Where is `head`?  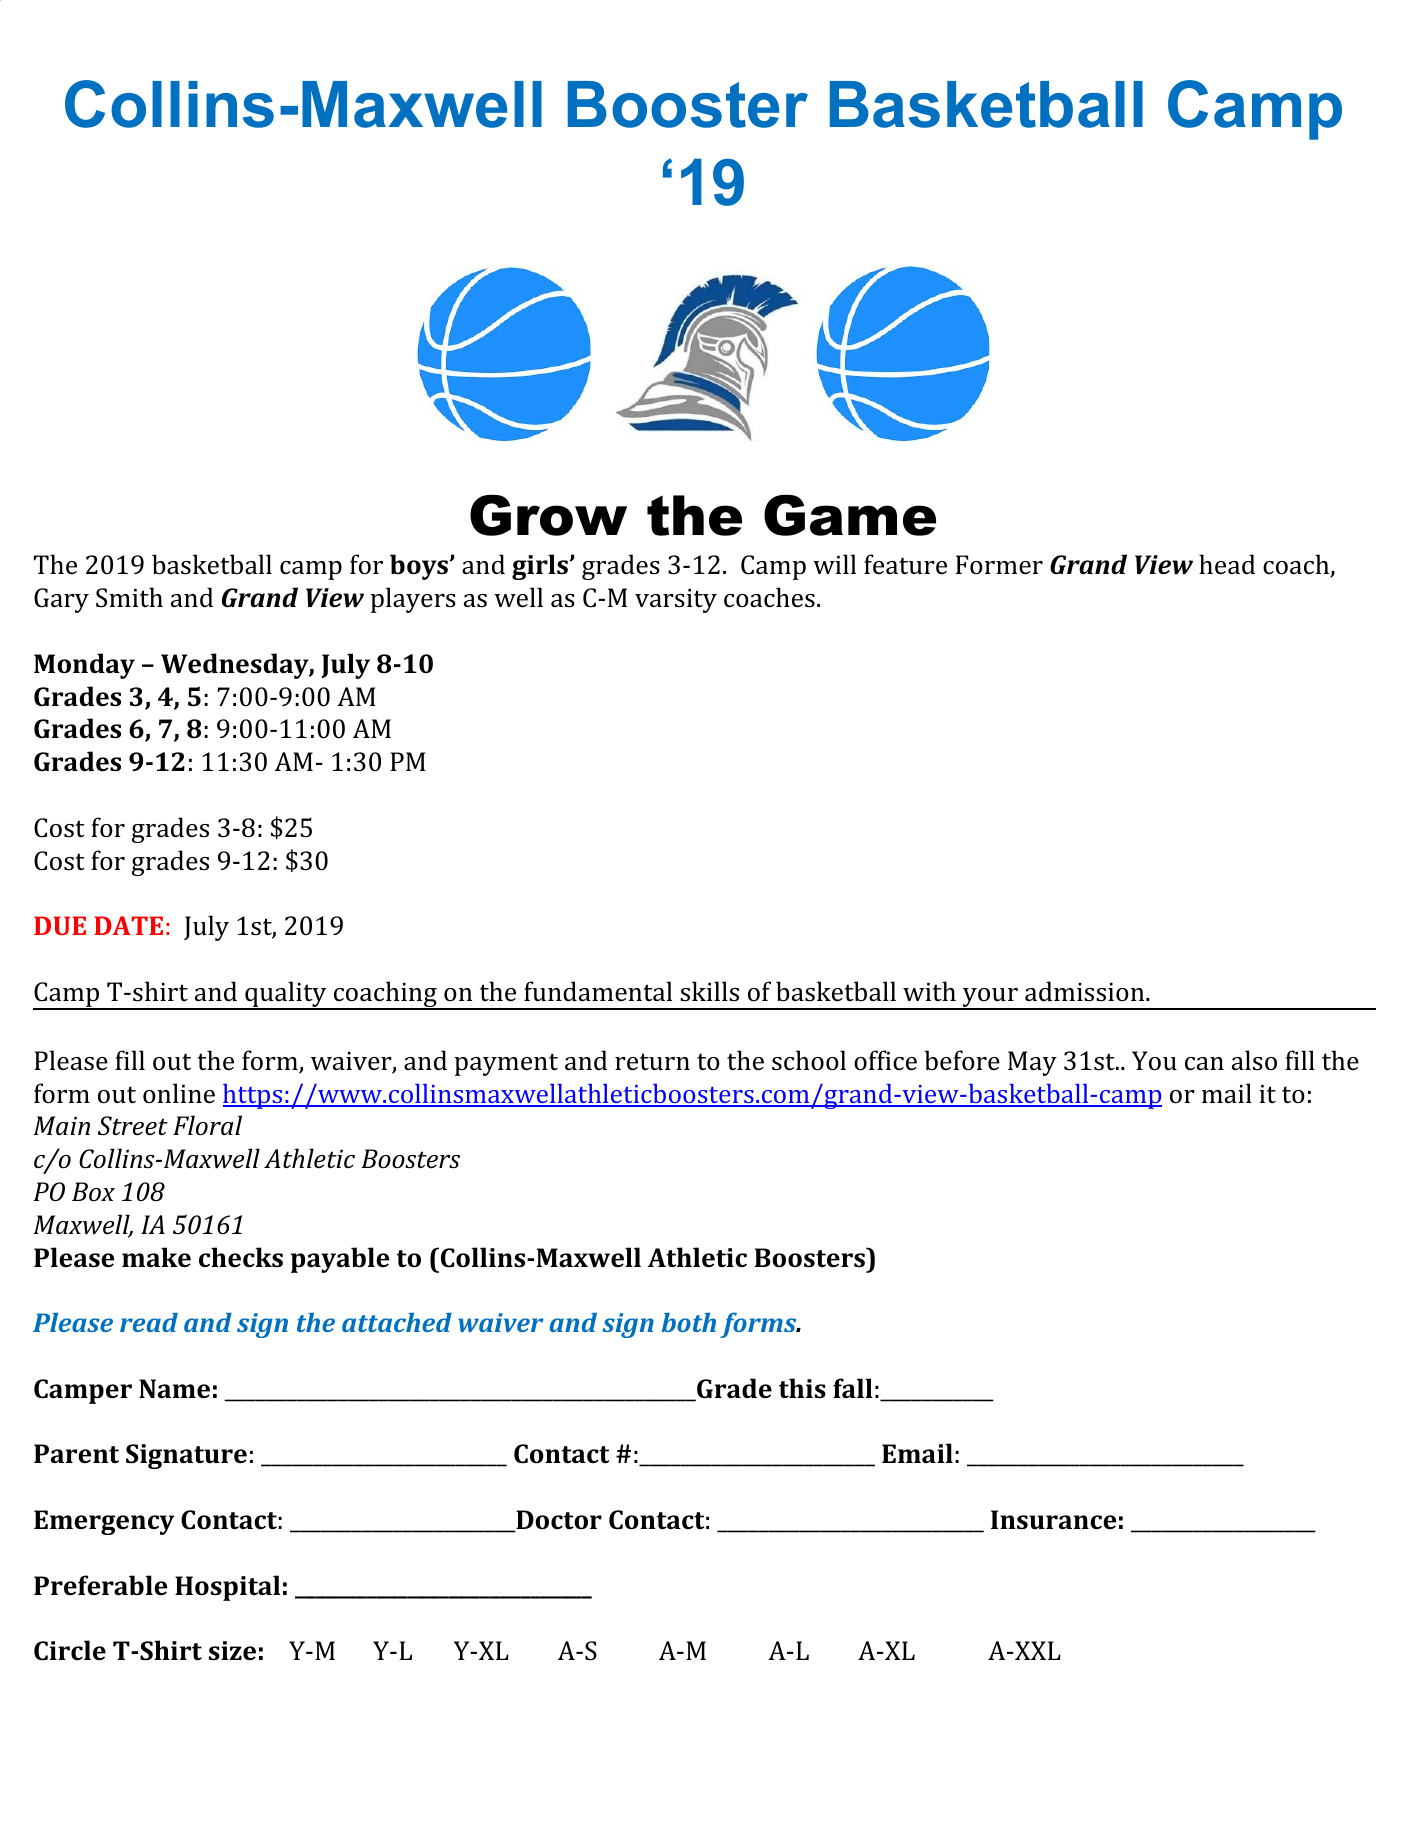
head is located at coordinates (1227, 564).
